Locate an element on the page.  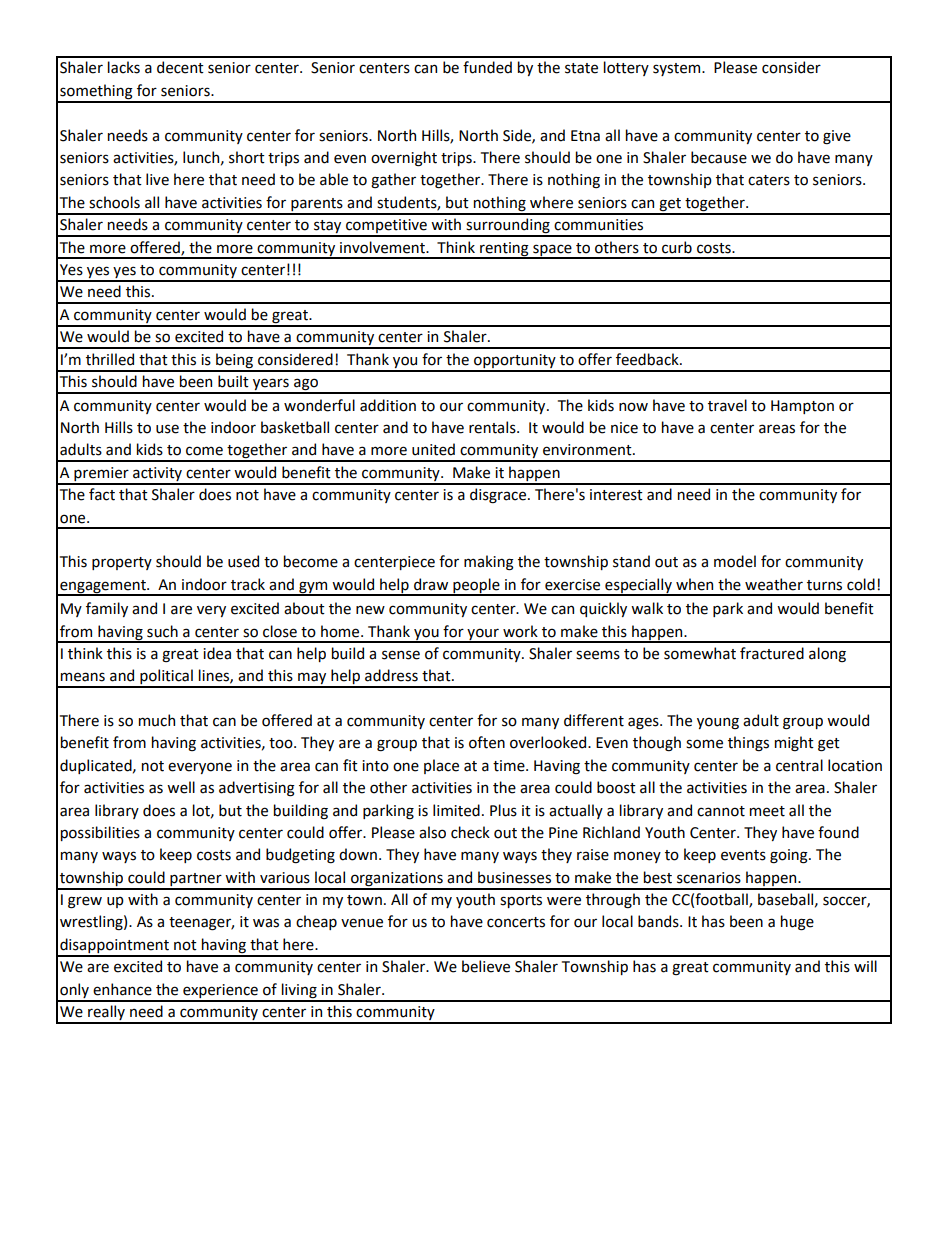
funded is located at coordinates (487, 67).
